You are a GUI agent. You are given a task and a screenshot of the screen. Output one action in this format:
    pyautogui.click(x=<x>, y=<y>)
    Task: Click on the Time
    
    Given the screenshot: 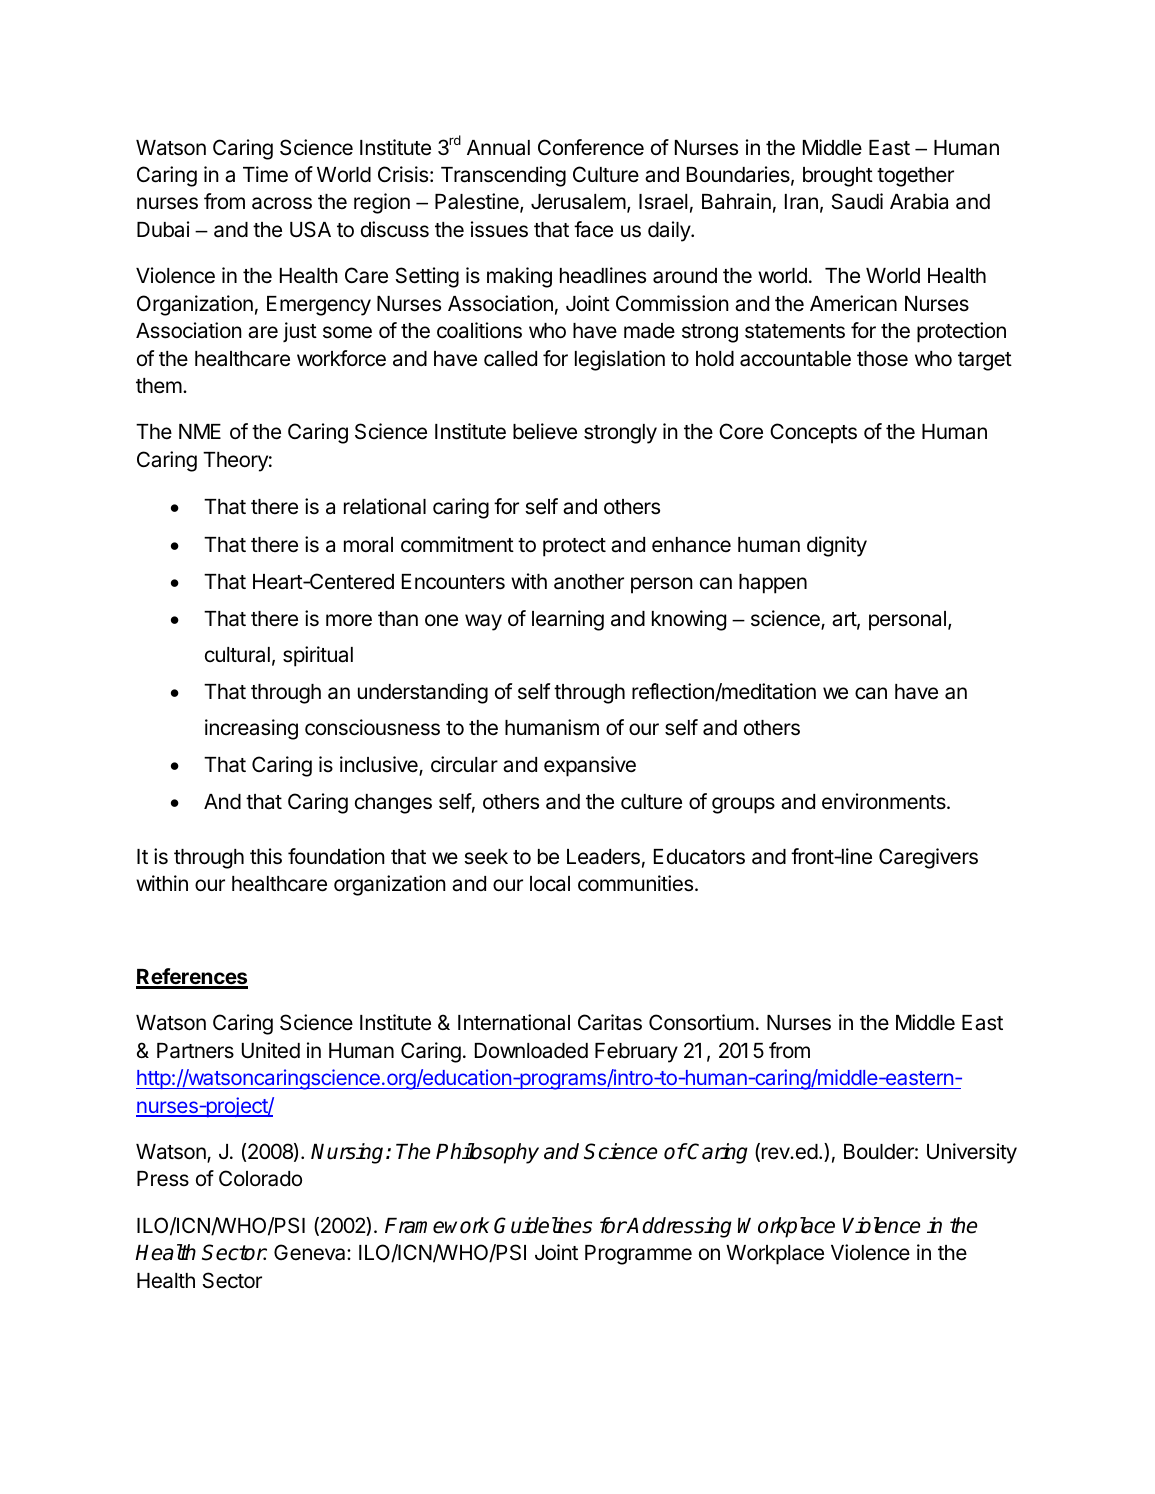 What is the action you would take?
    pyautogui.click(x=265, y=174)
